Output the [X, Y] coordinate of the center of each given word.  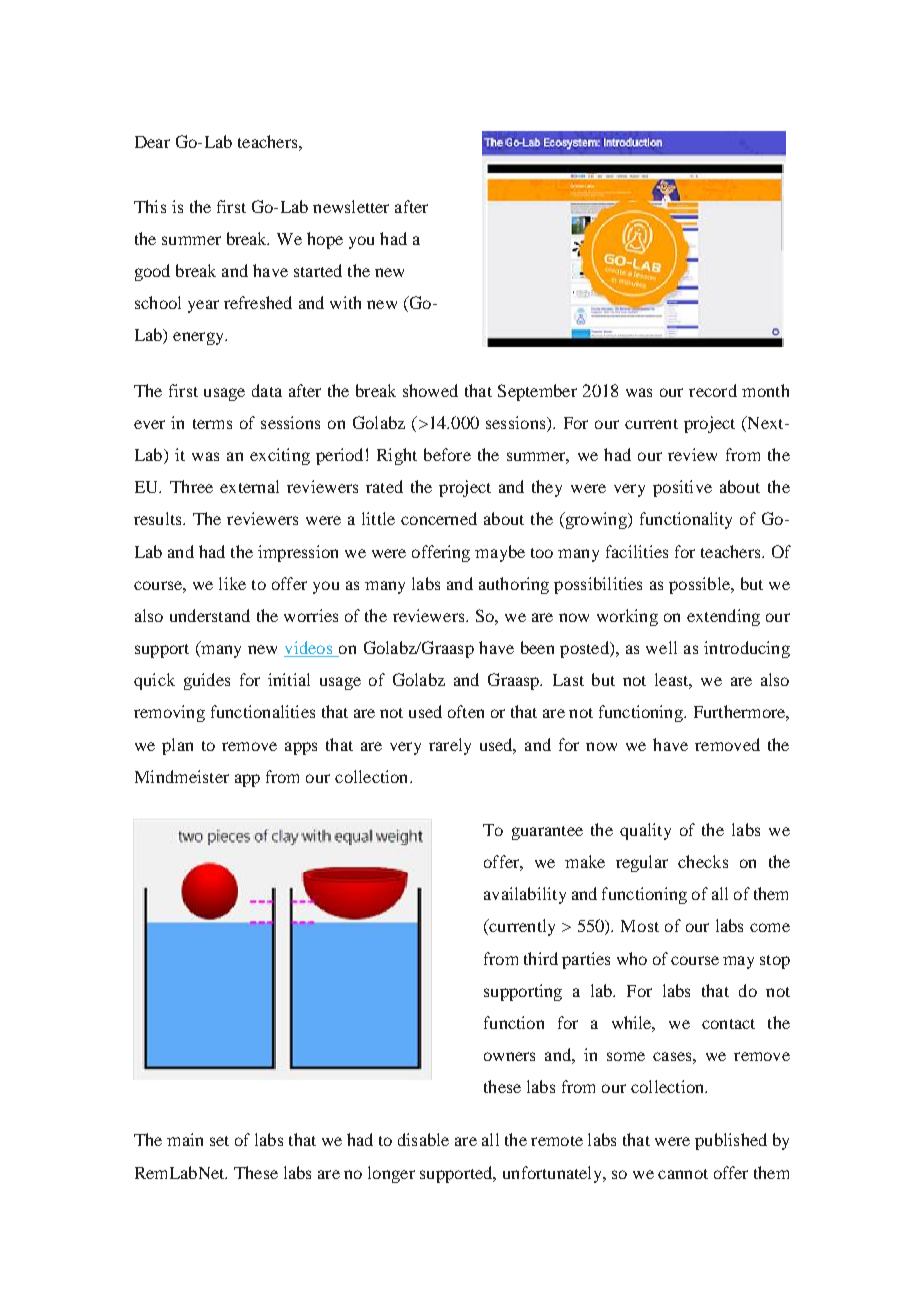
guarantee [547, 833]
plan [177, 746]
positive [682, 488]
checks [703, 861]
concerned [439, 518]
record [713, 390]
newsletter [351, 206]
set [219, 1141]
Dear [152, 142]
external [249, 486]
